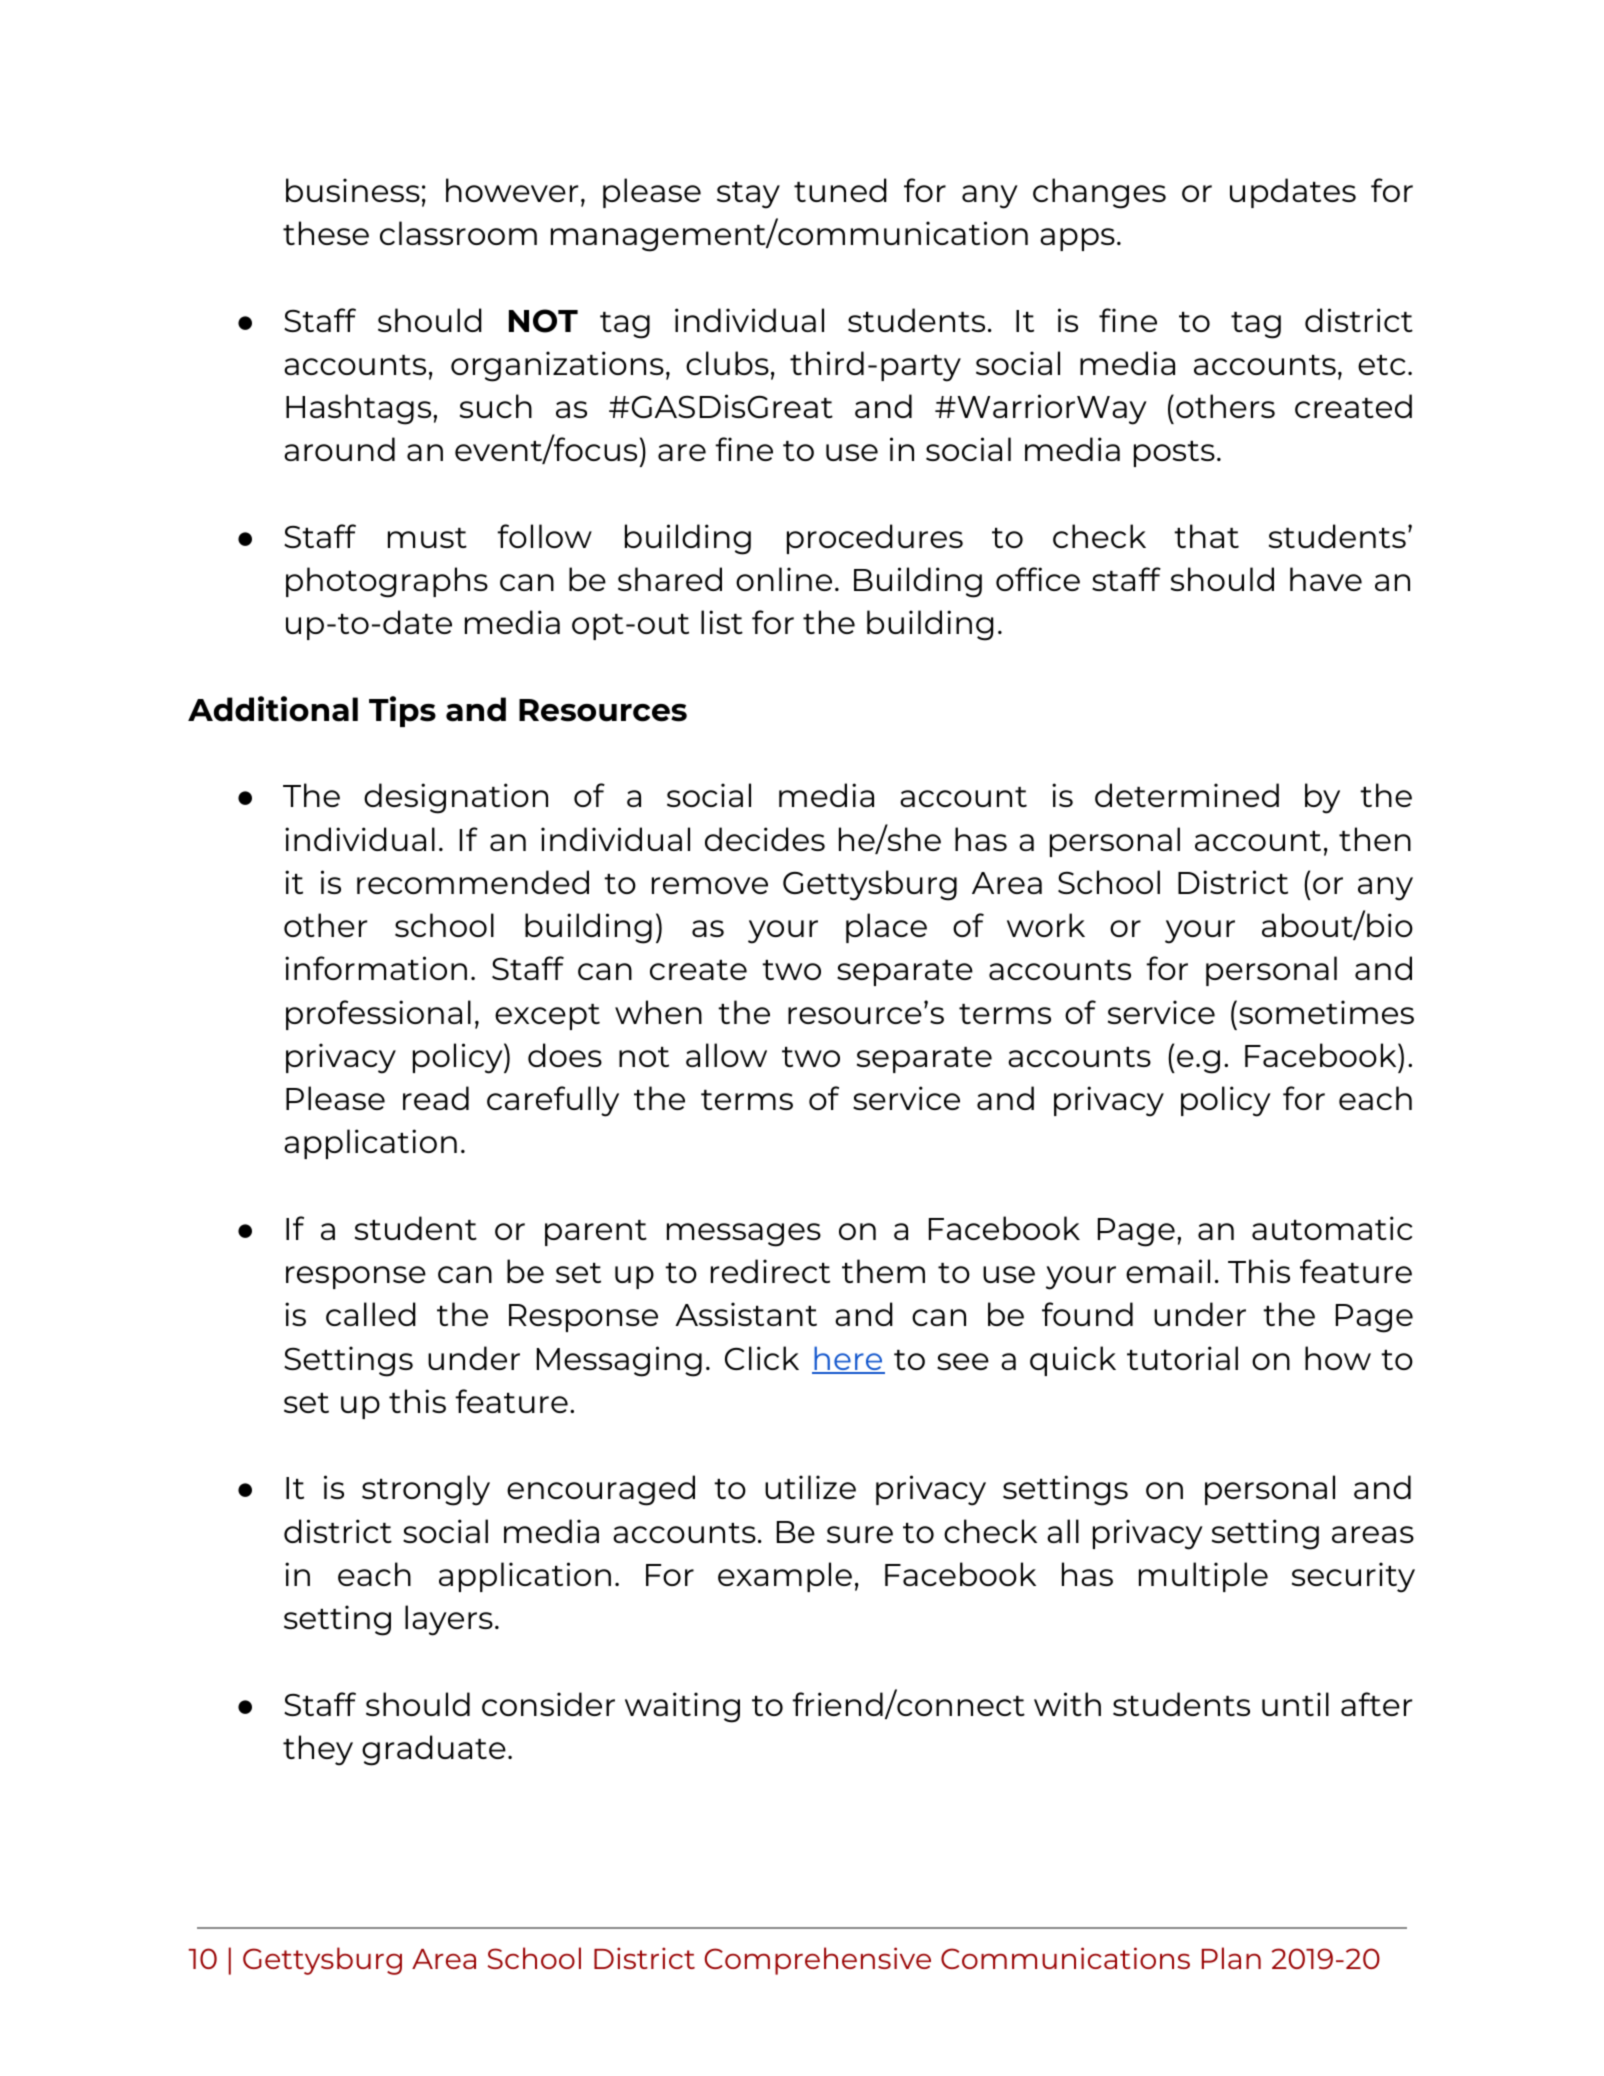  Describe the element at coordinates (818, 1961) in the screenshot. I see `Comprehensive` at that location.
